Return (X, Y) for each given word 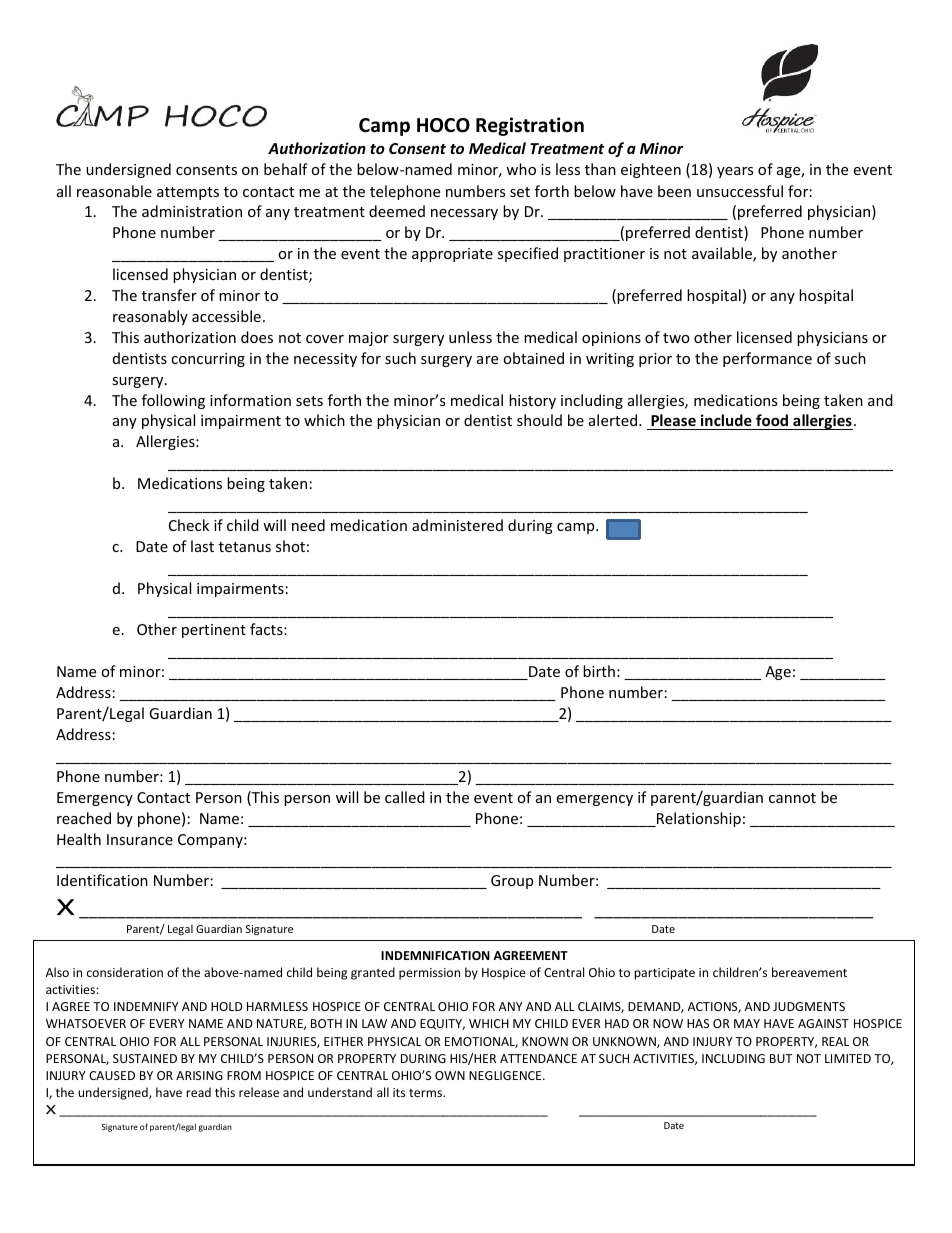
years (735, 172)
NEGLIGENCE (506, 1075)
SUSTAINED (145, 1058)
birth (599, 671)
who (521, 169)
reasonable (114, 191)
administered (457, 525)
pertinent (214, 631)
